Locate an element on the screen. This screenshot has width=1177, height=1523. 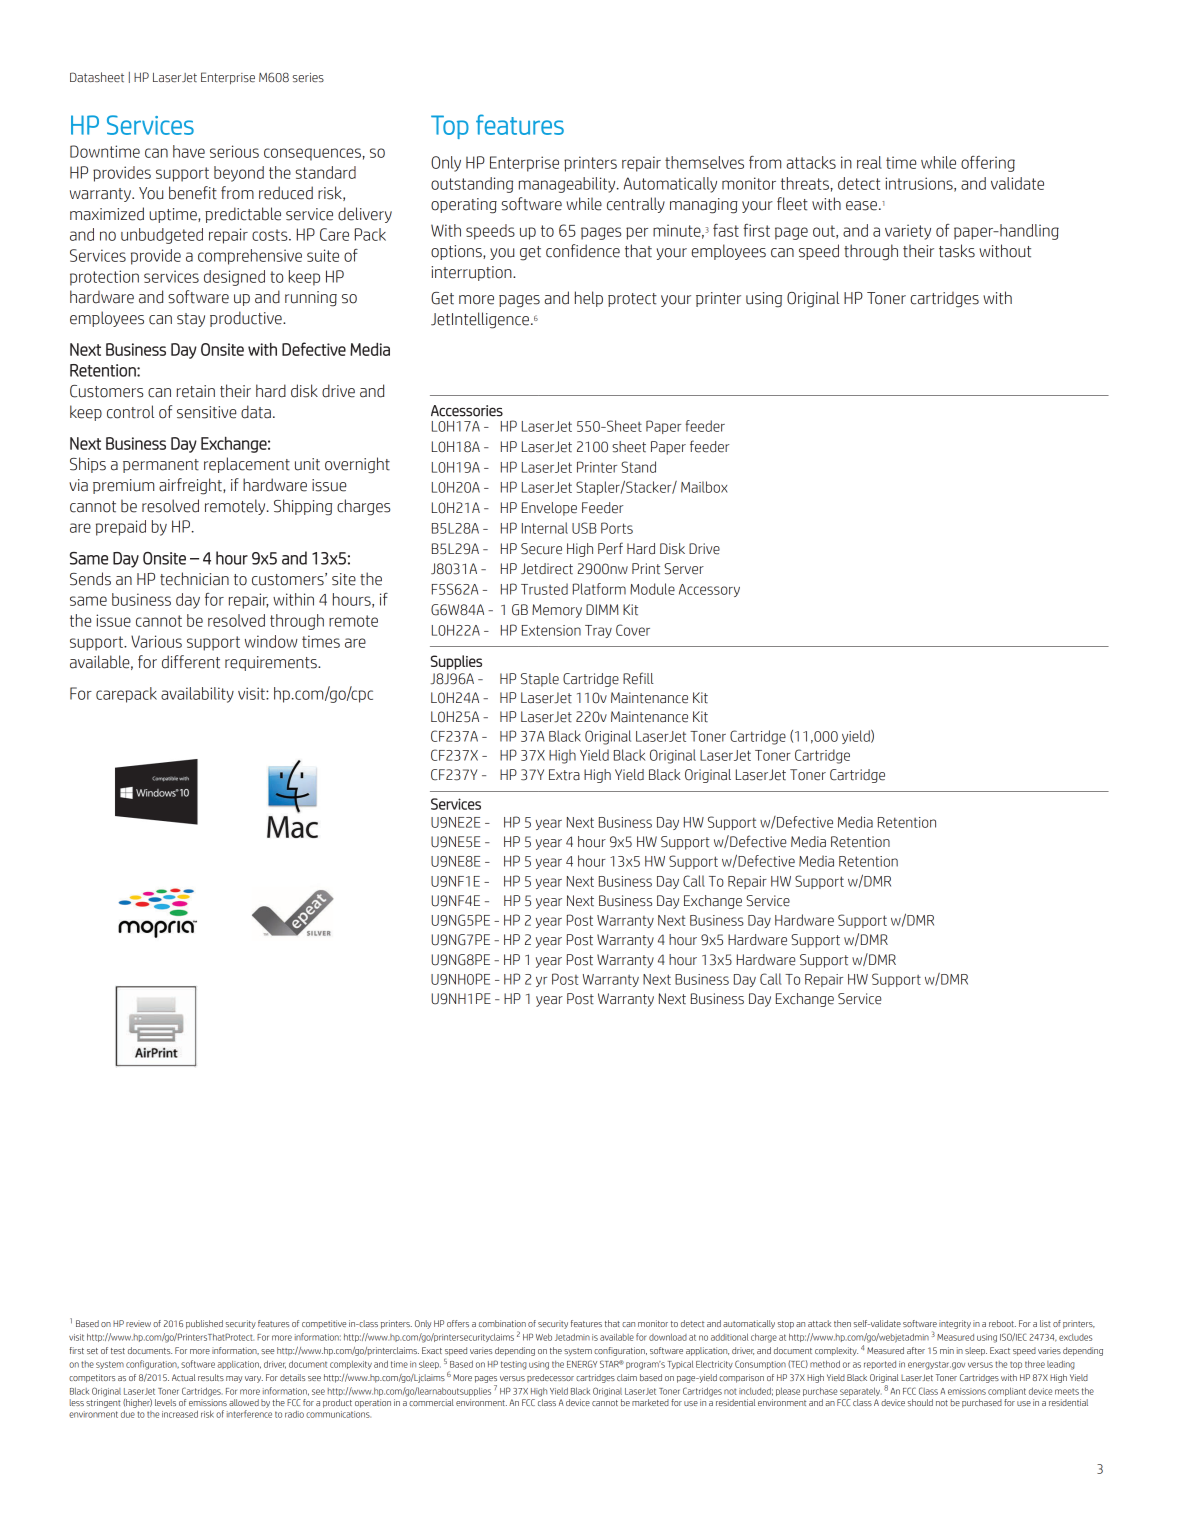
Extra is located at coordinates (564, 775).
